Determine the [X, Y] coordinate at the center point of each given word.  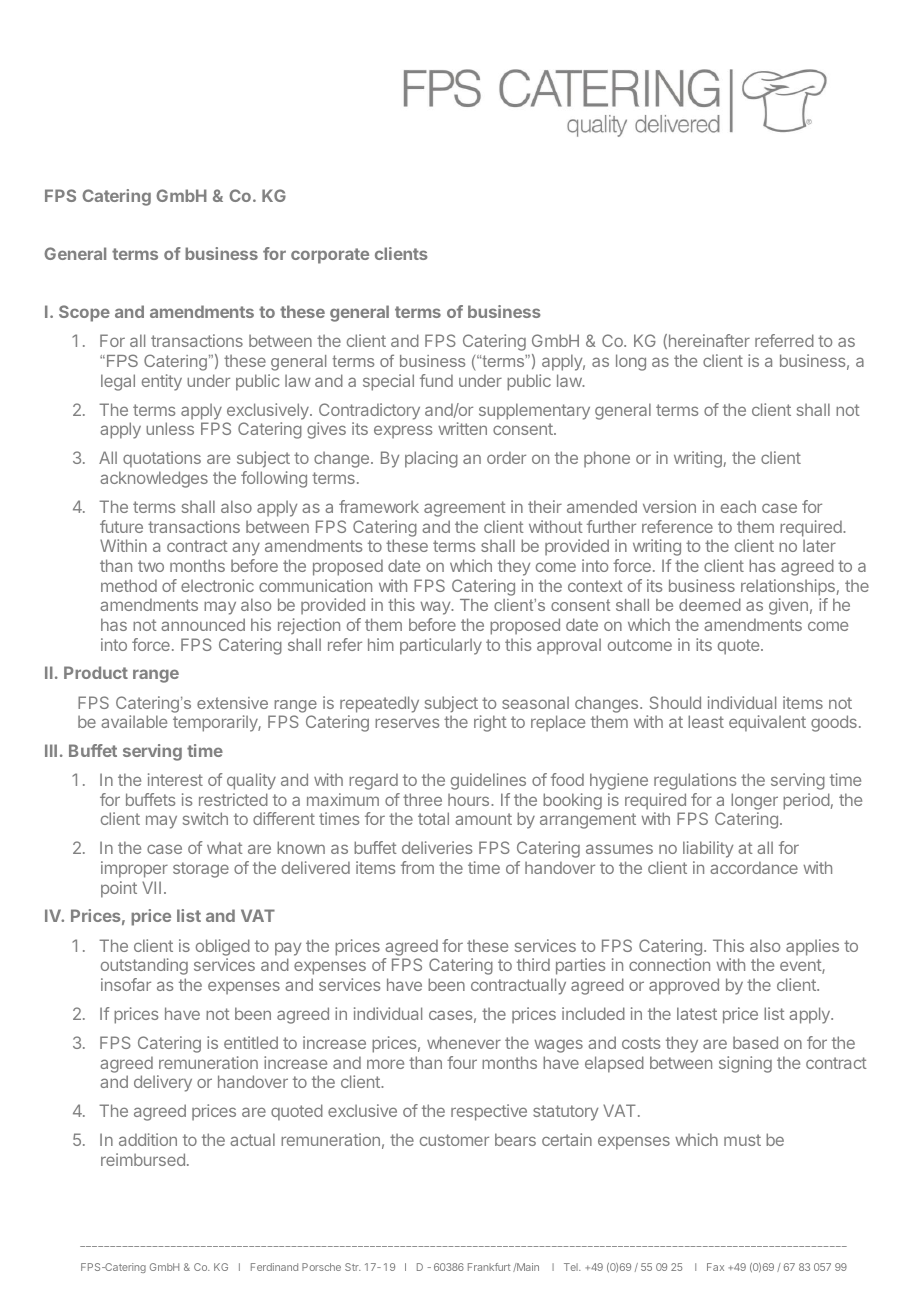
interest [175, 779]
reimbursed [143, 1159]
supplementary [534, 411]
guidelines [488, 781]
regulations [695, 781]
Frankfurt [489, 1267]
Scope [84, 313]
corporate [330, 256]
